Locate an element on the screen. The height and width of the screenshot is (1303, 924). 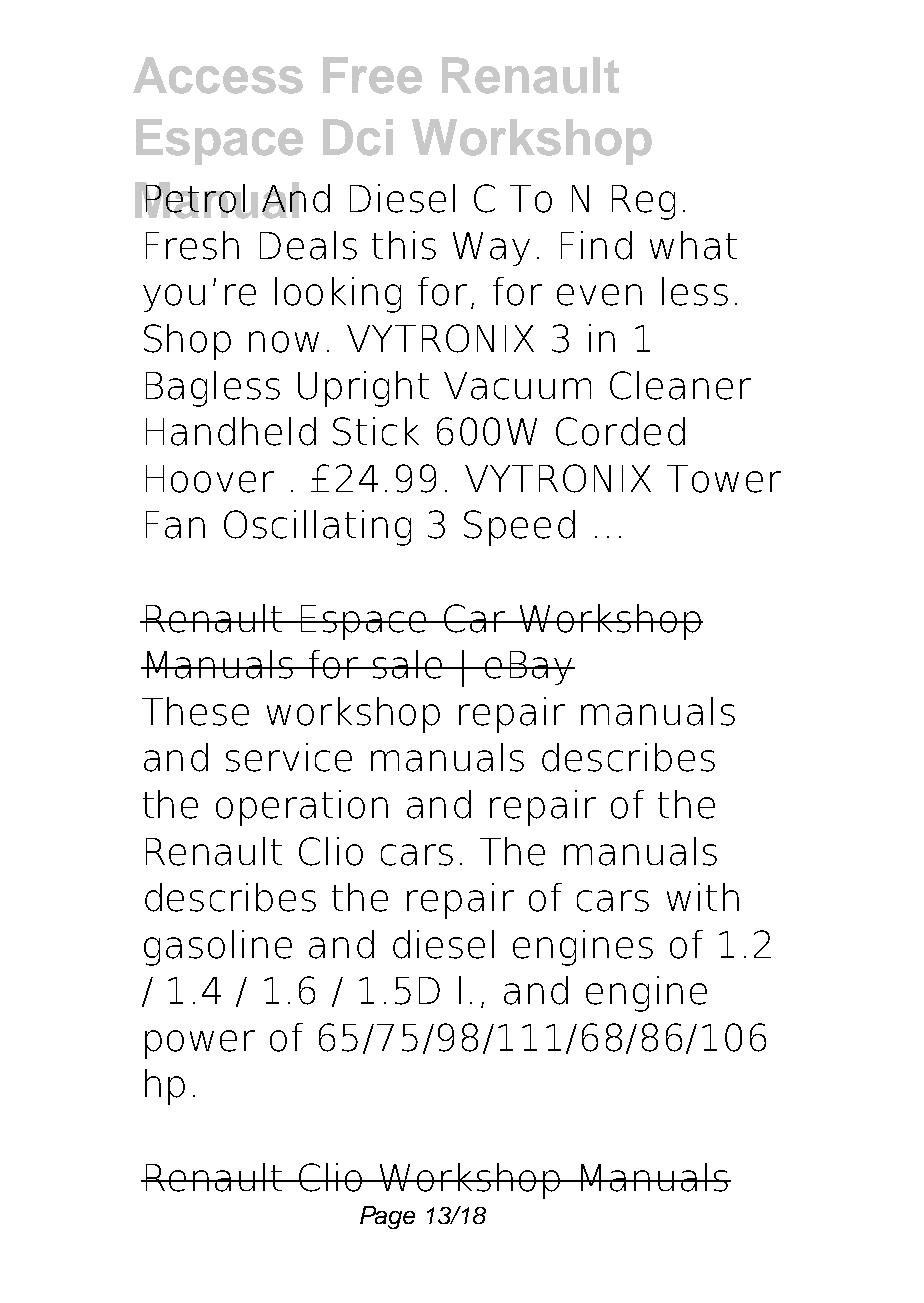
Access is located at coordinates (218, 75).
